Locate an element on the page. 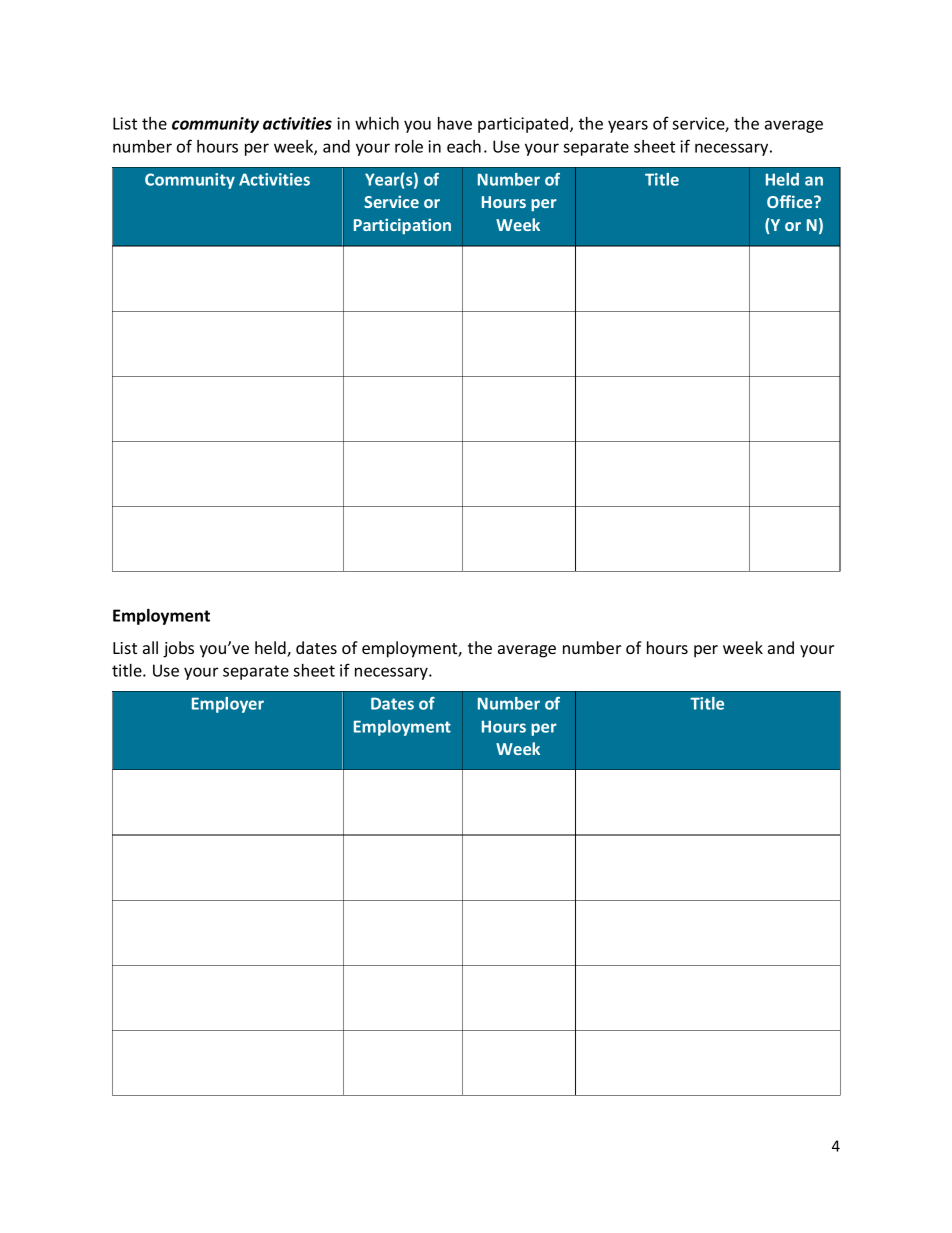  role is located at coordinates (409, 146).
